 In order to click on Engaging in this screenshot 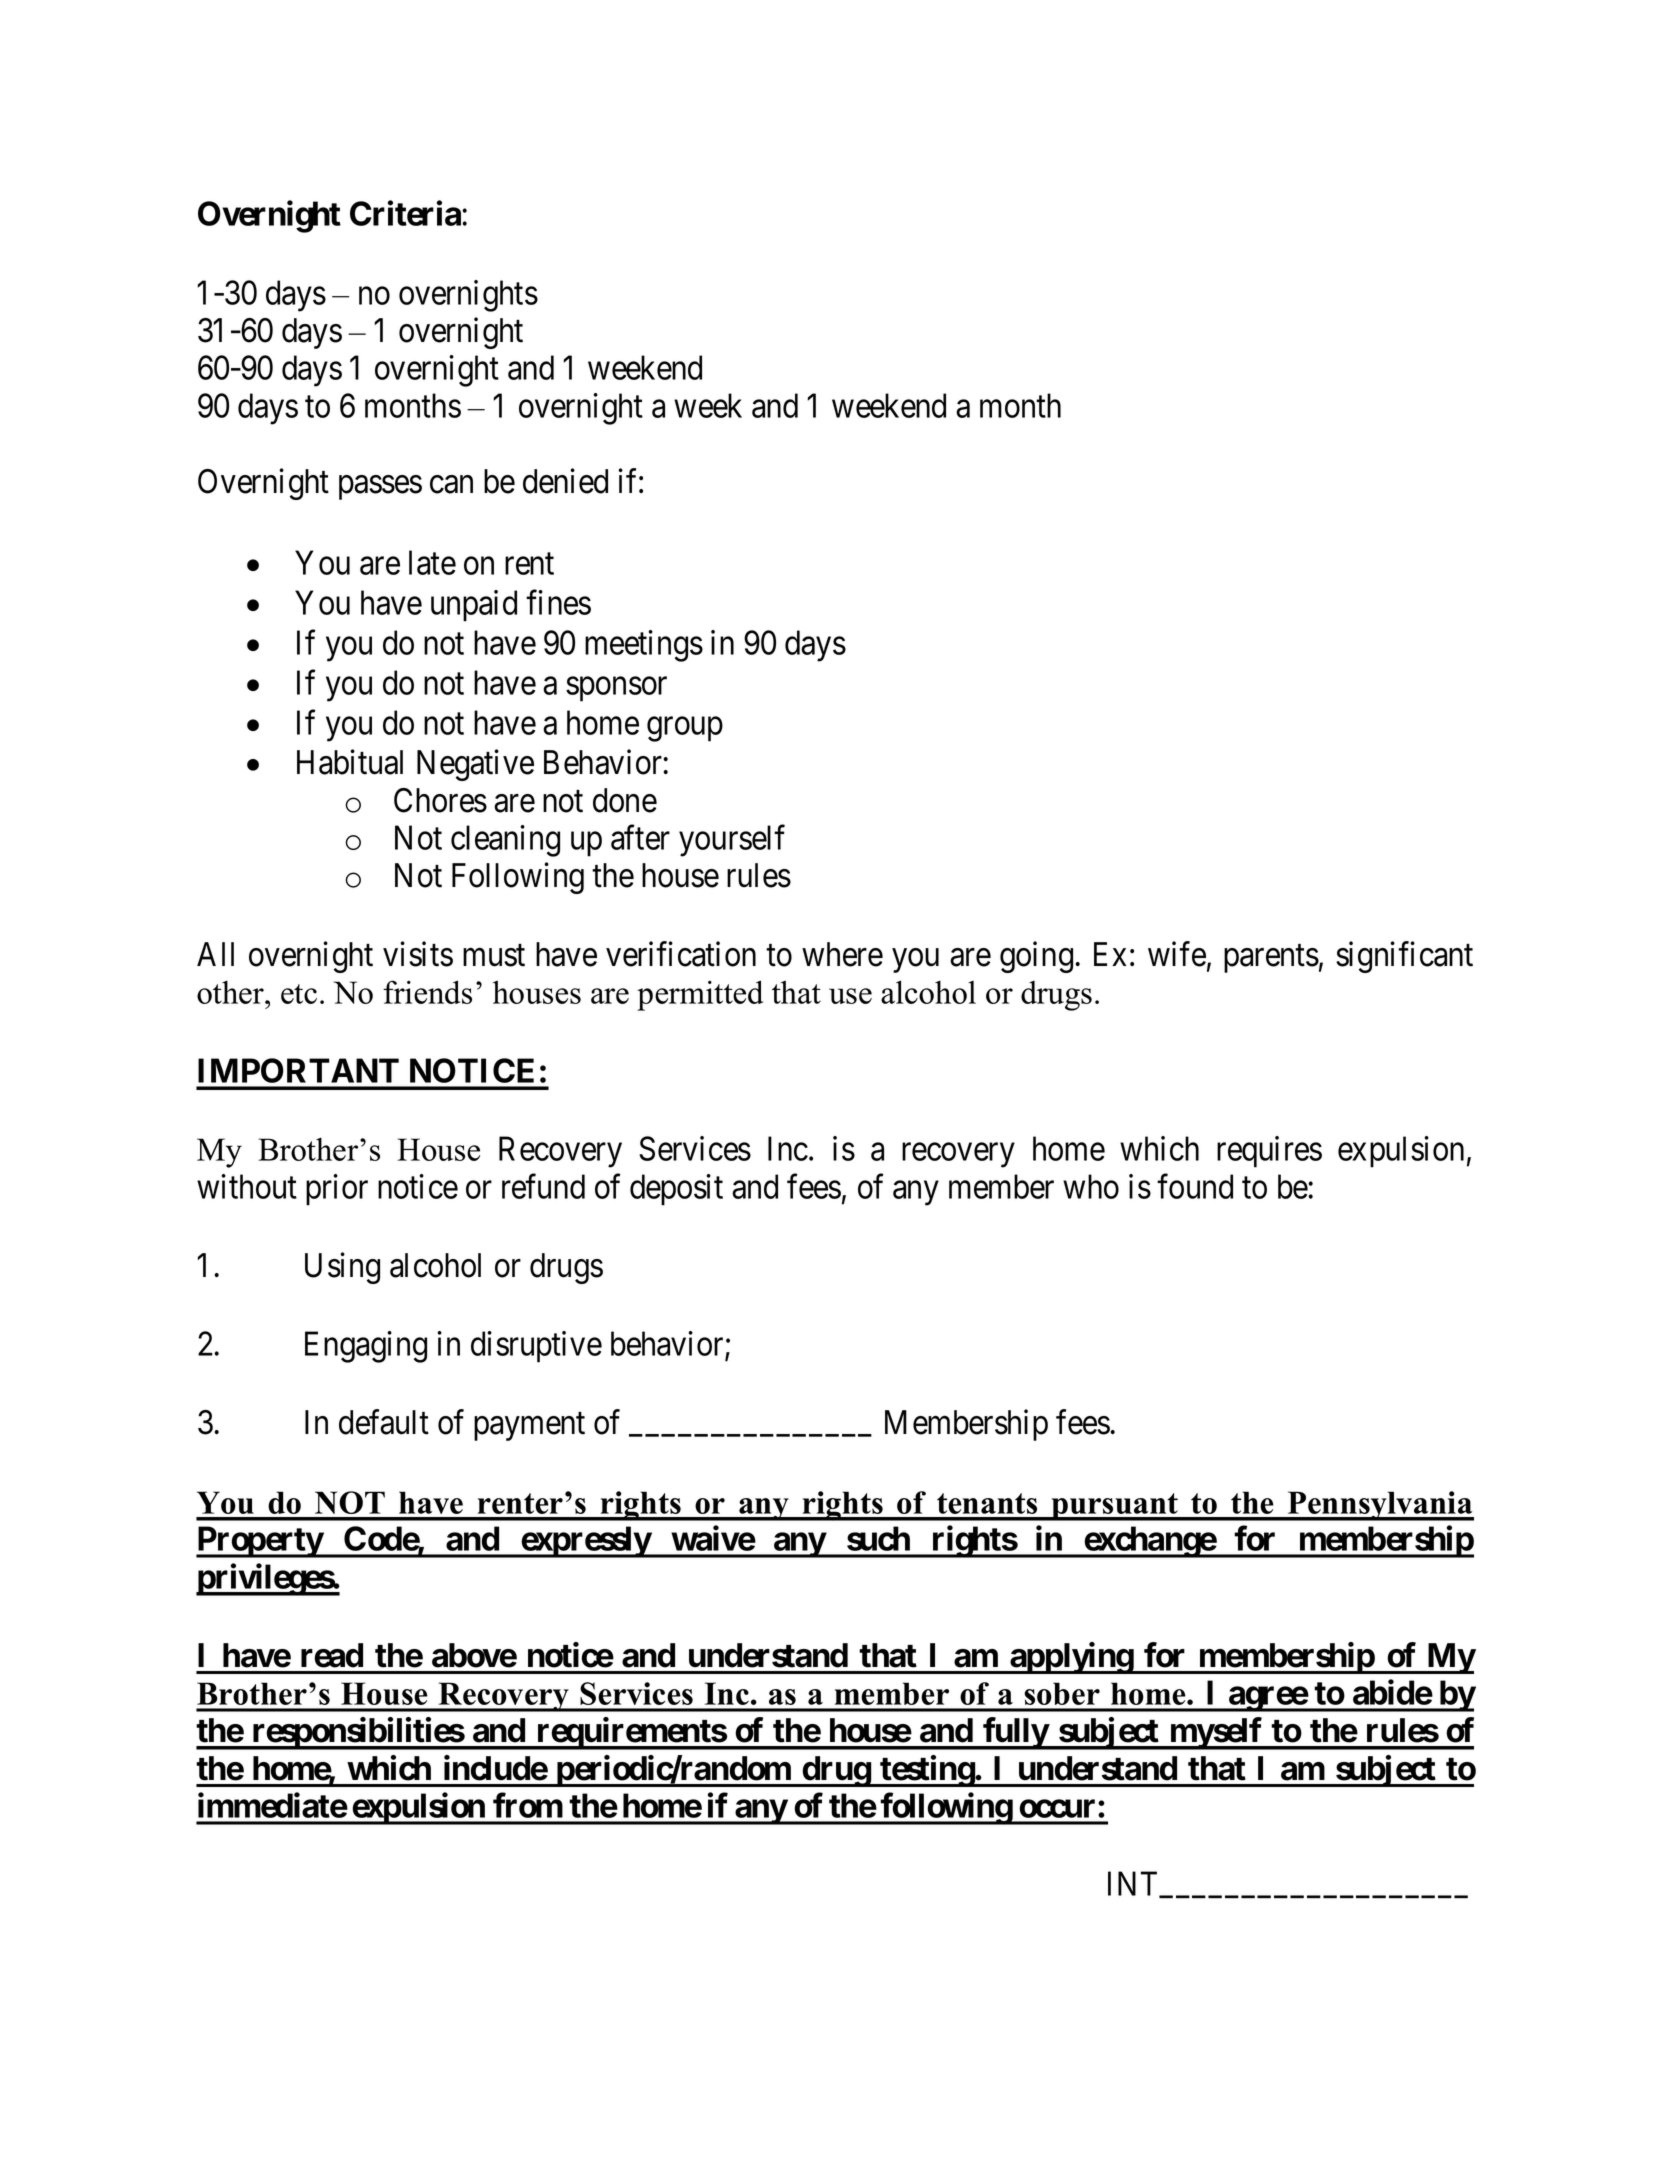, I will do `click(366, 1347)`.
